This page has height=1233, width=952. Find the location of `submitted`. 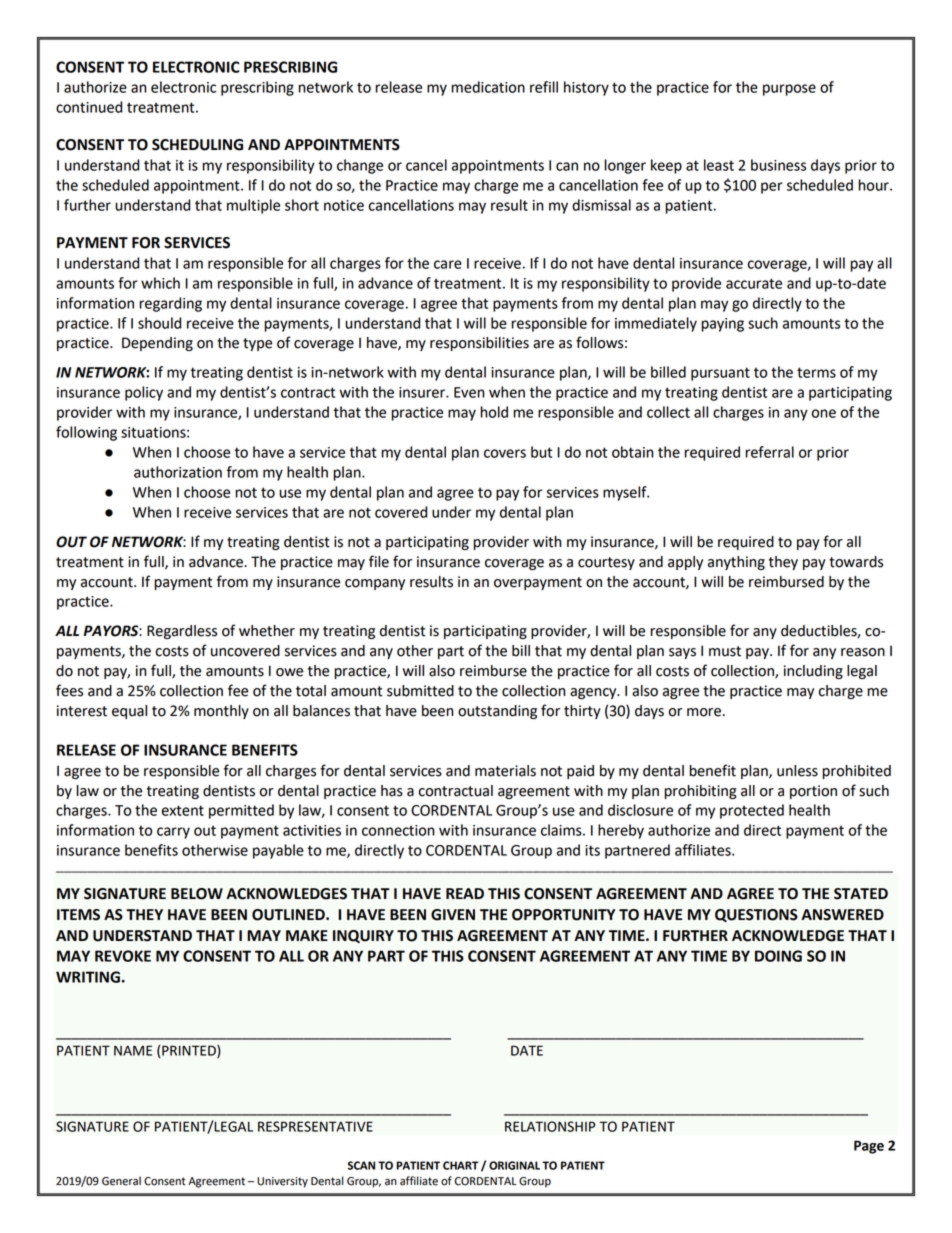

submitted is located at coordinates (420, 691).
